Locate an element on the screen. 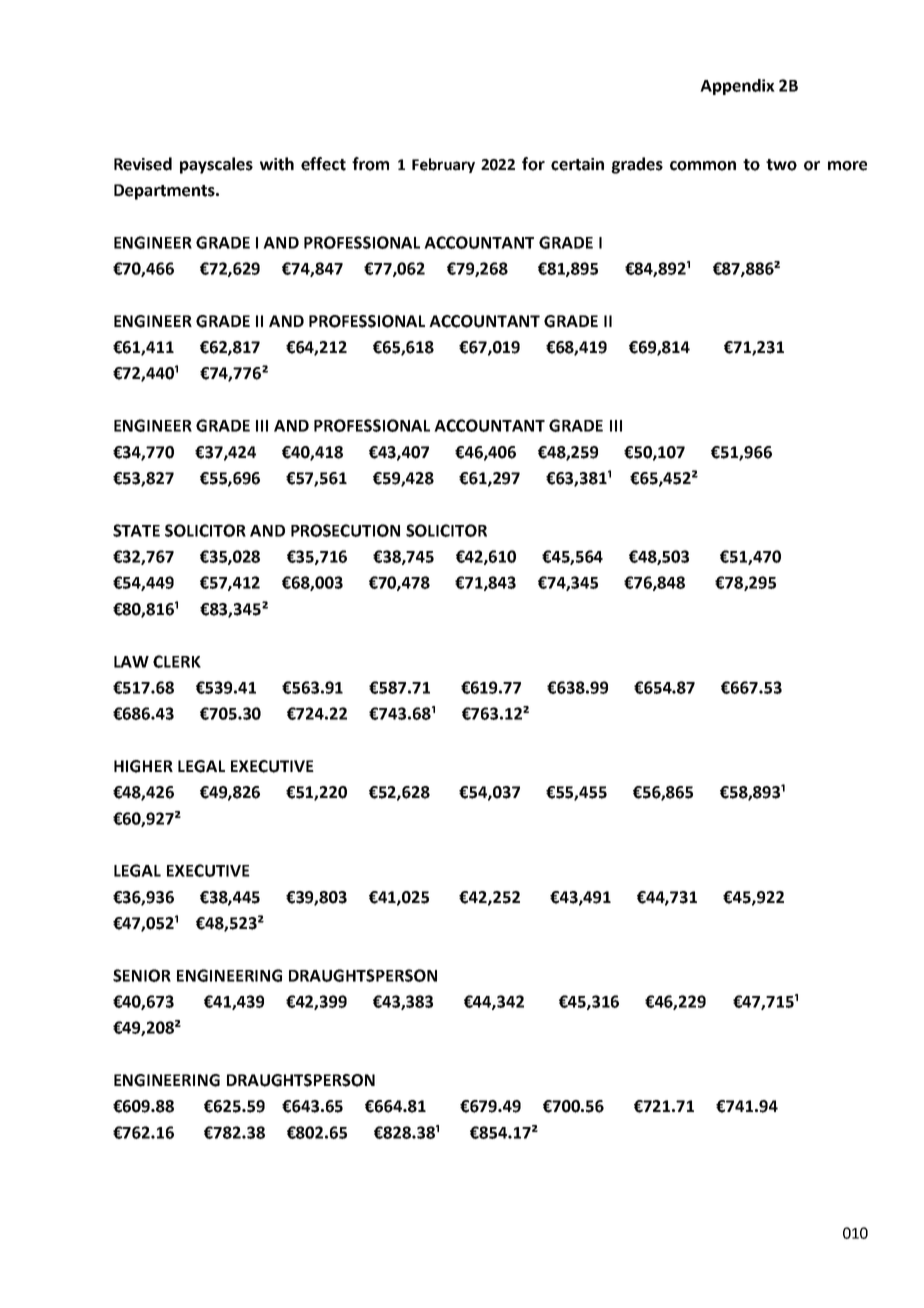 This screenshot has height=1308, width=924. HIGHER is located at coordinates (143, 766).
